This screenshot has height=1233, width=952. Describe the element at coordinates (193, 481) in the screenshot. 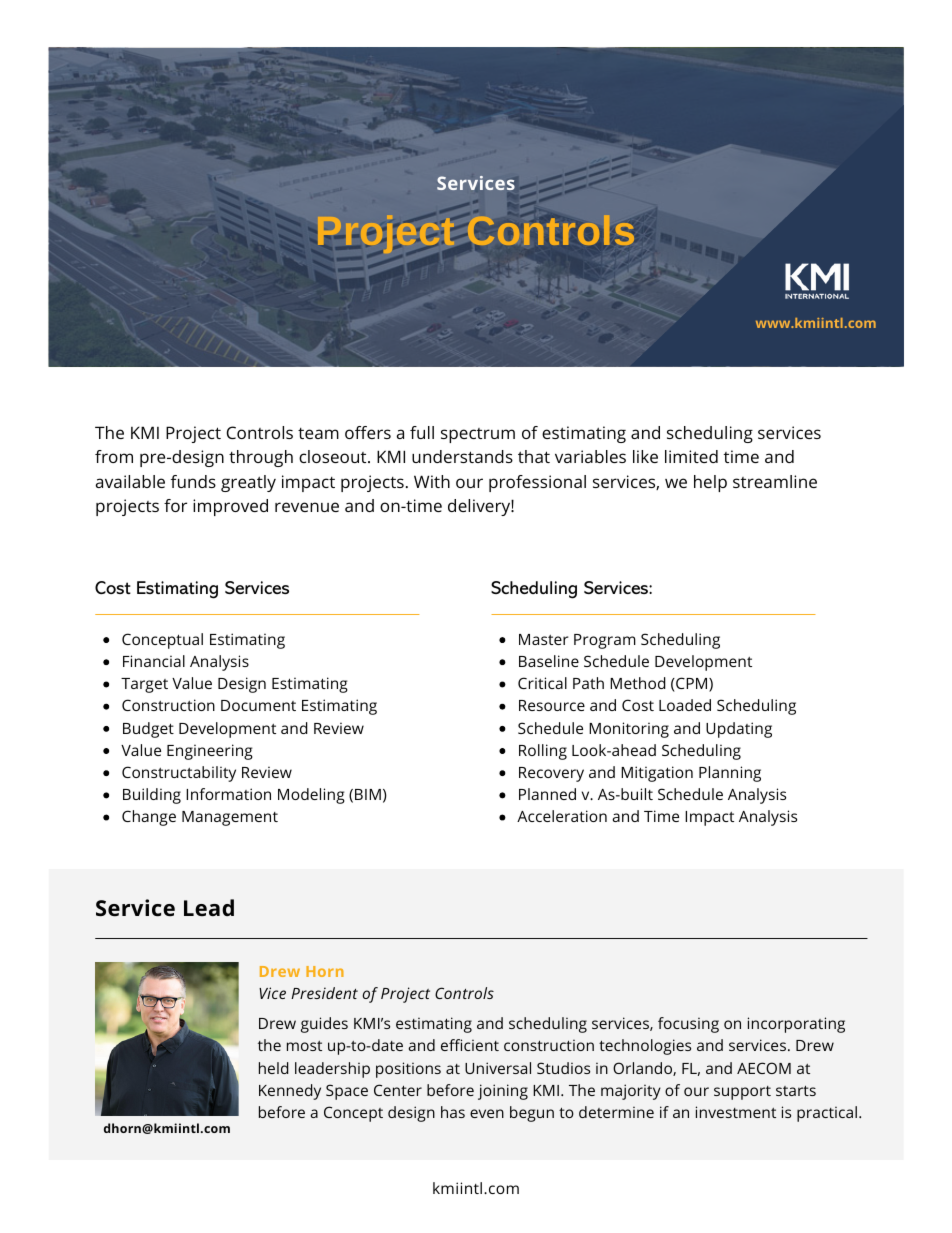

I see `funds` at that location.
